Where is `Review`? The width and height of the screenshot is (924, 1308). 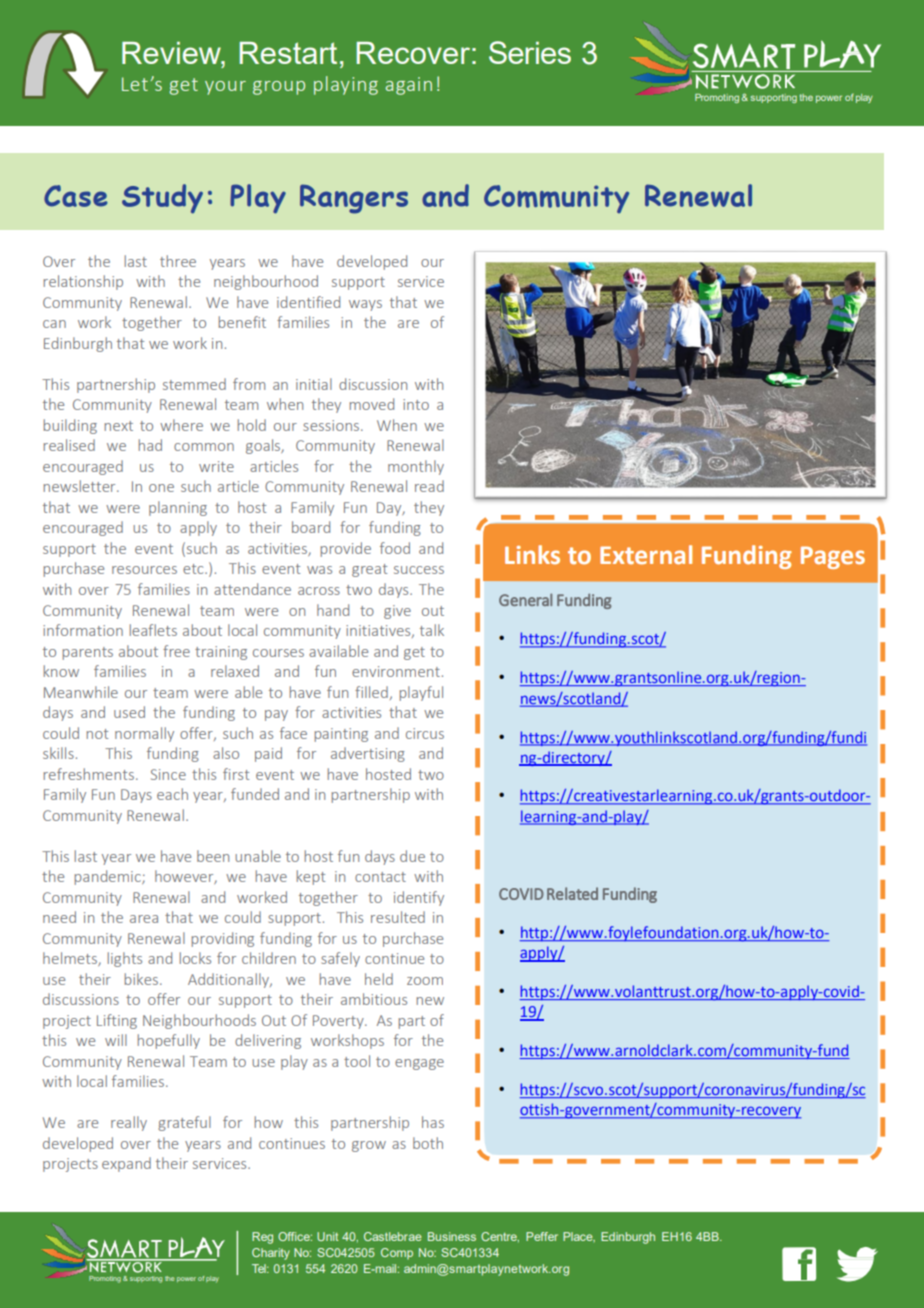 Review is located at coordinates (172, 54).
